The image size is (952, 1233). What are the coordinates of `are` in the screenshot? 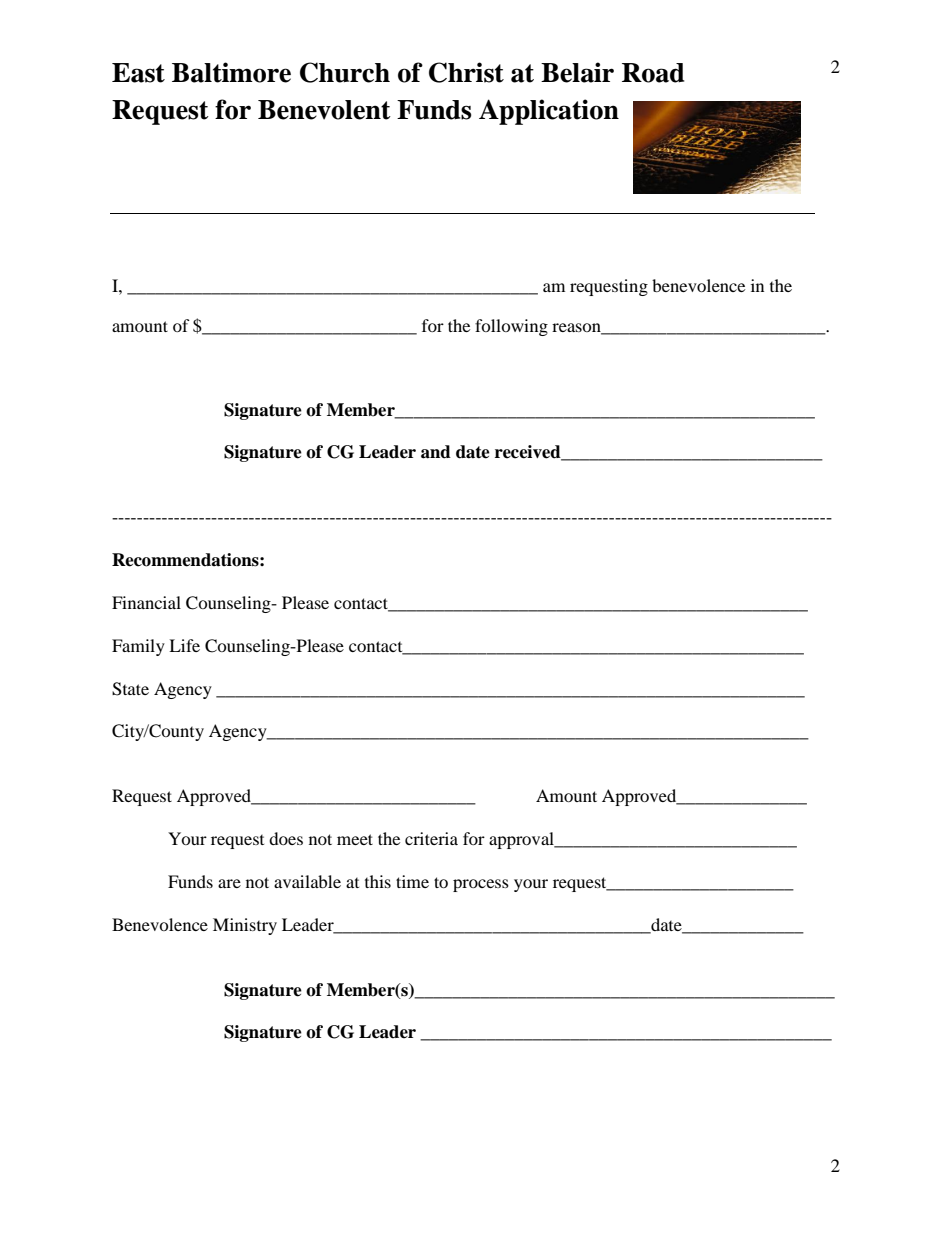 It's located at (229, 883).
